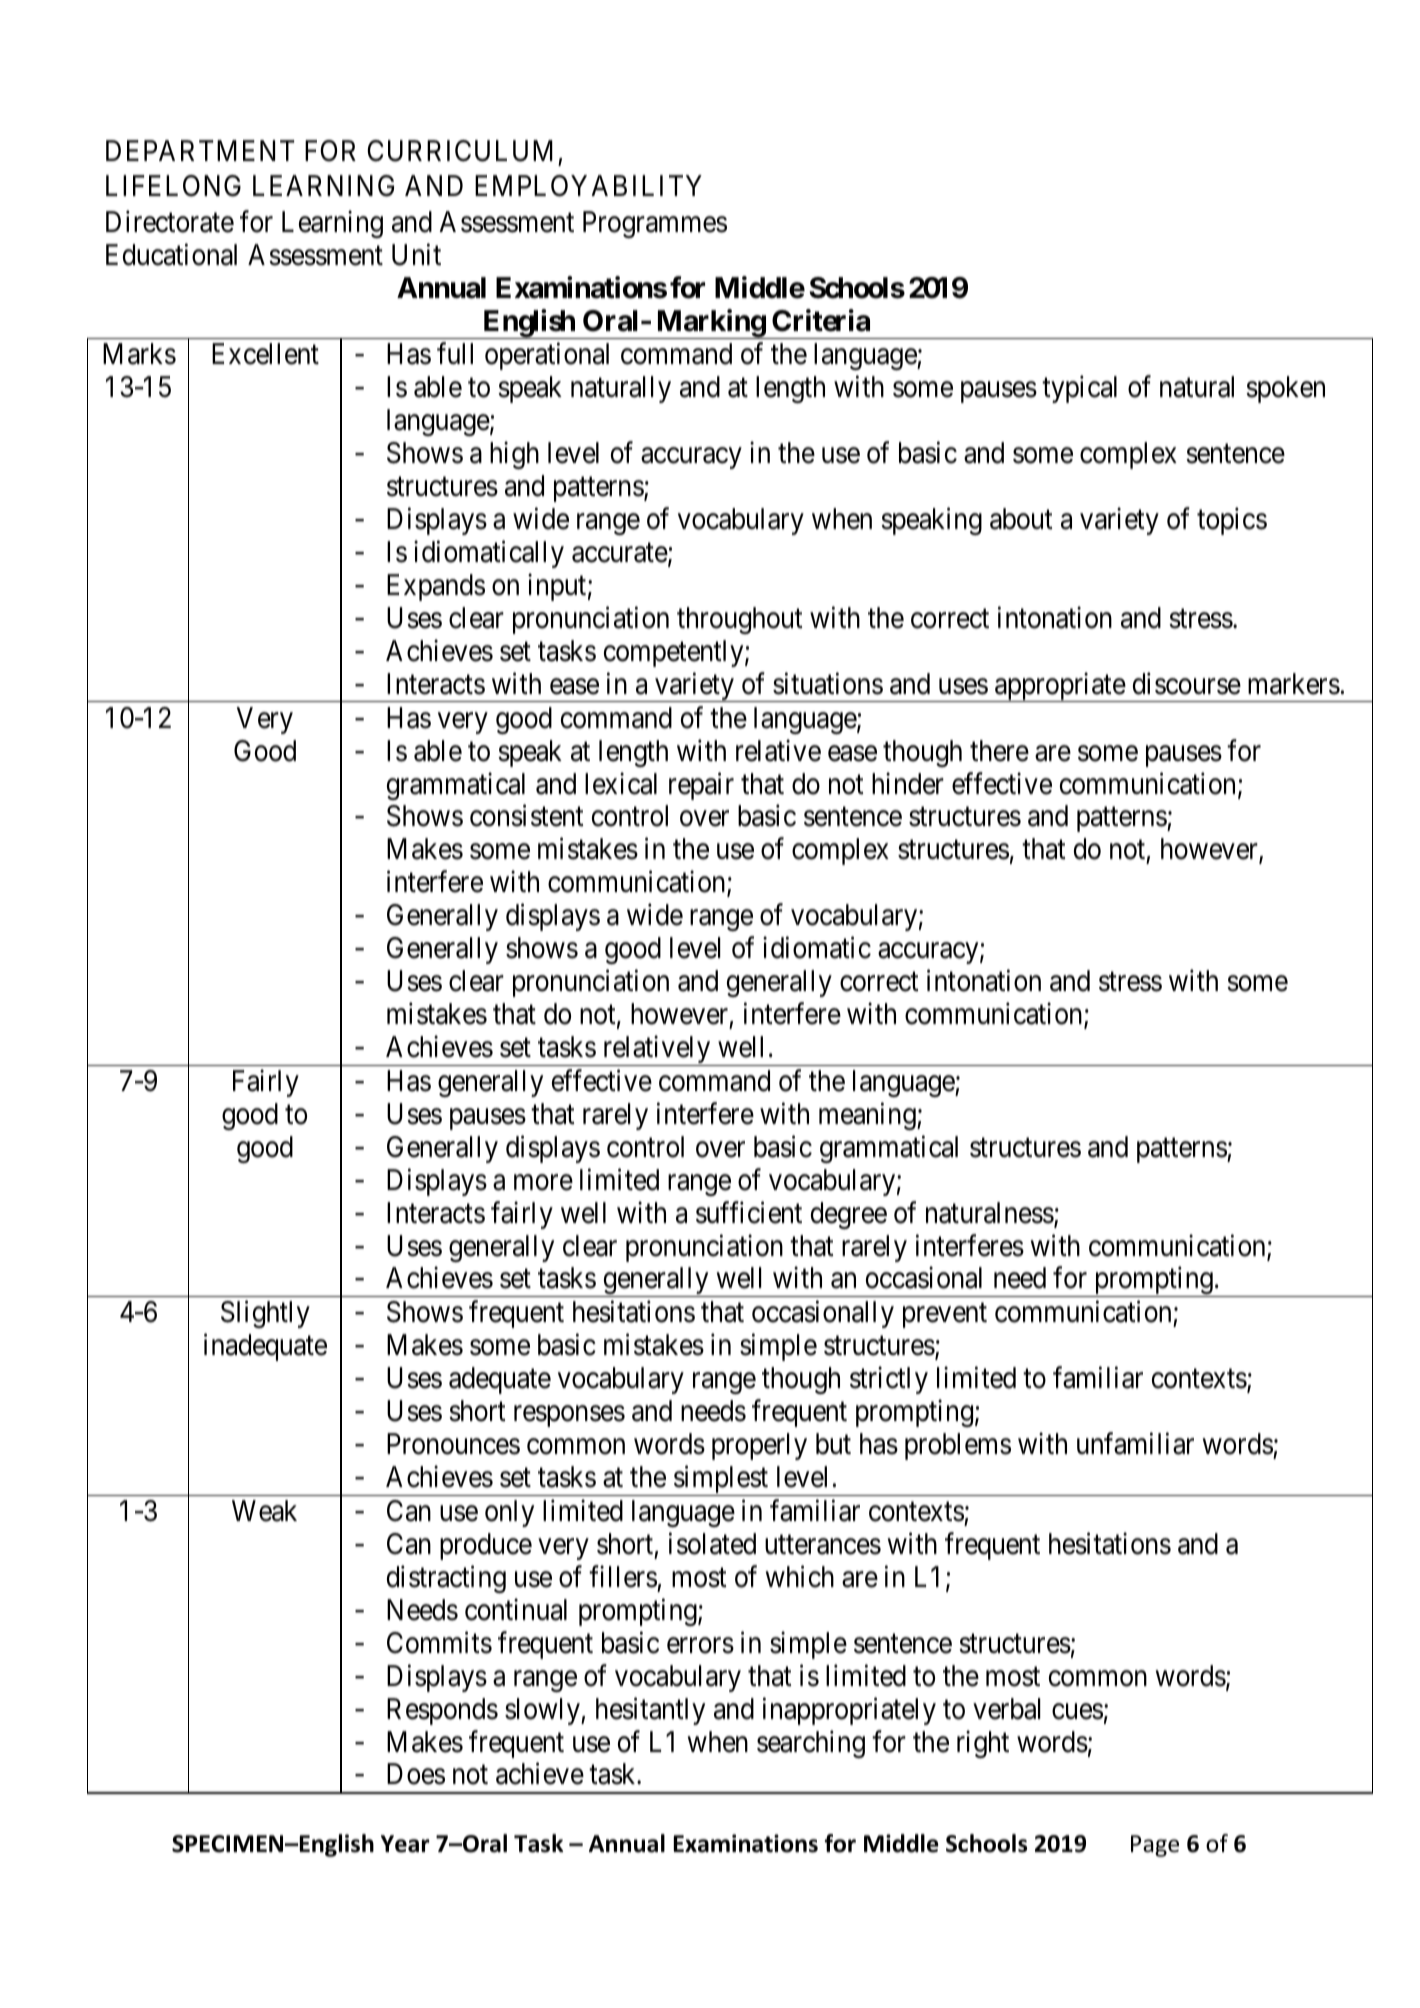 The height and width of the screenshot is (2008, 1420). Describe the element at coordinates (200, 150) in the screenshot. I see `DEPARTMENT` at that location.
